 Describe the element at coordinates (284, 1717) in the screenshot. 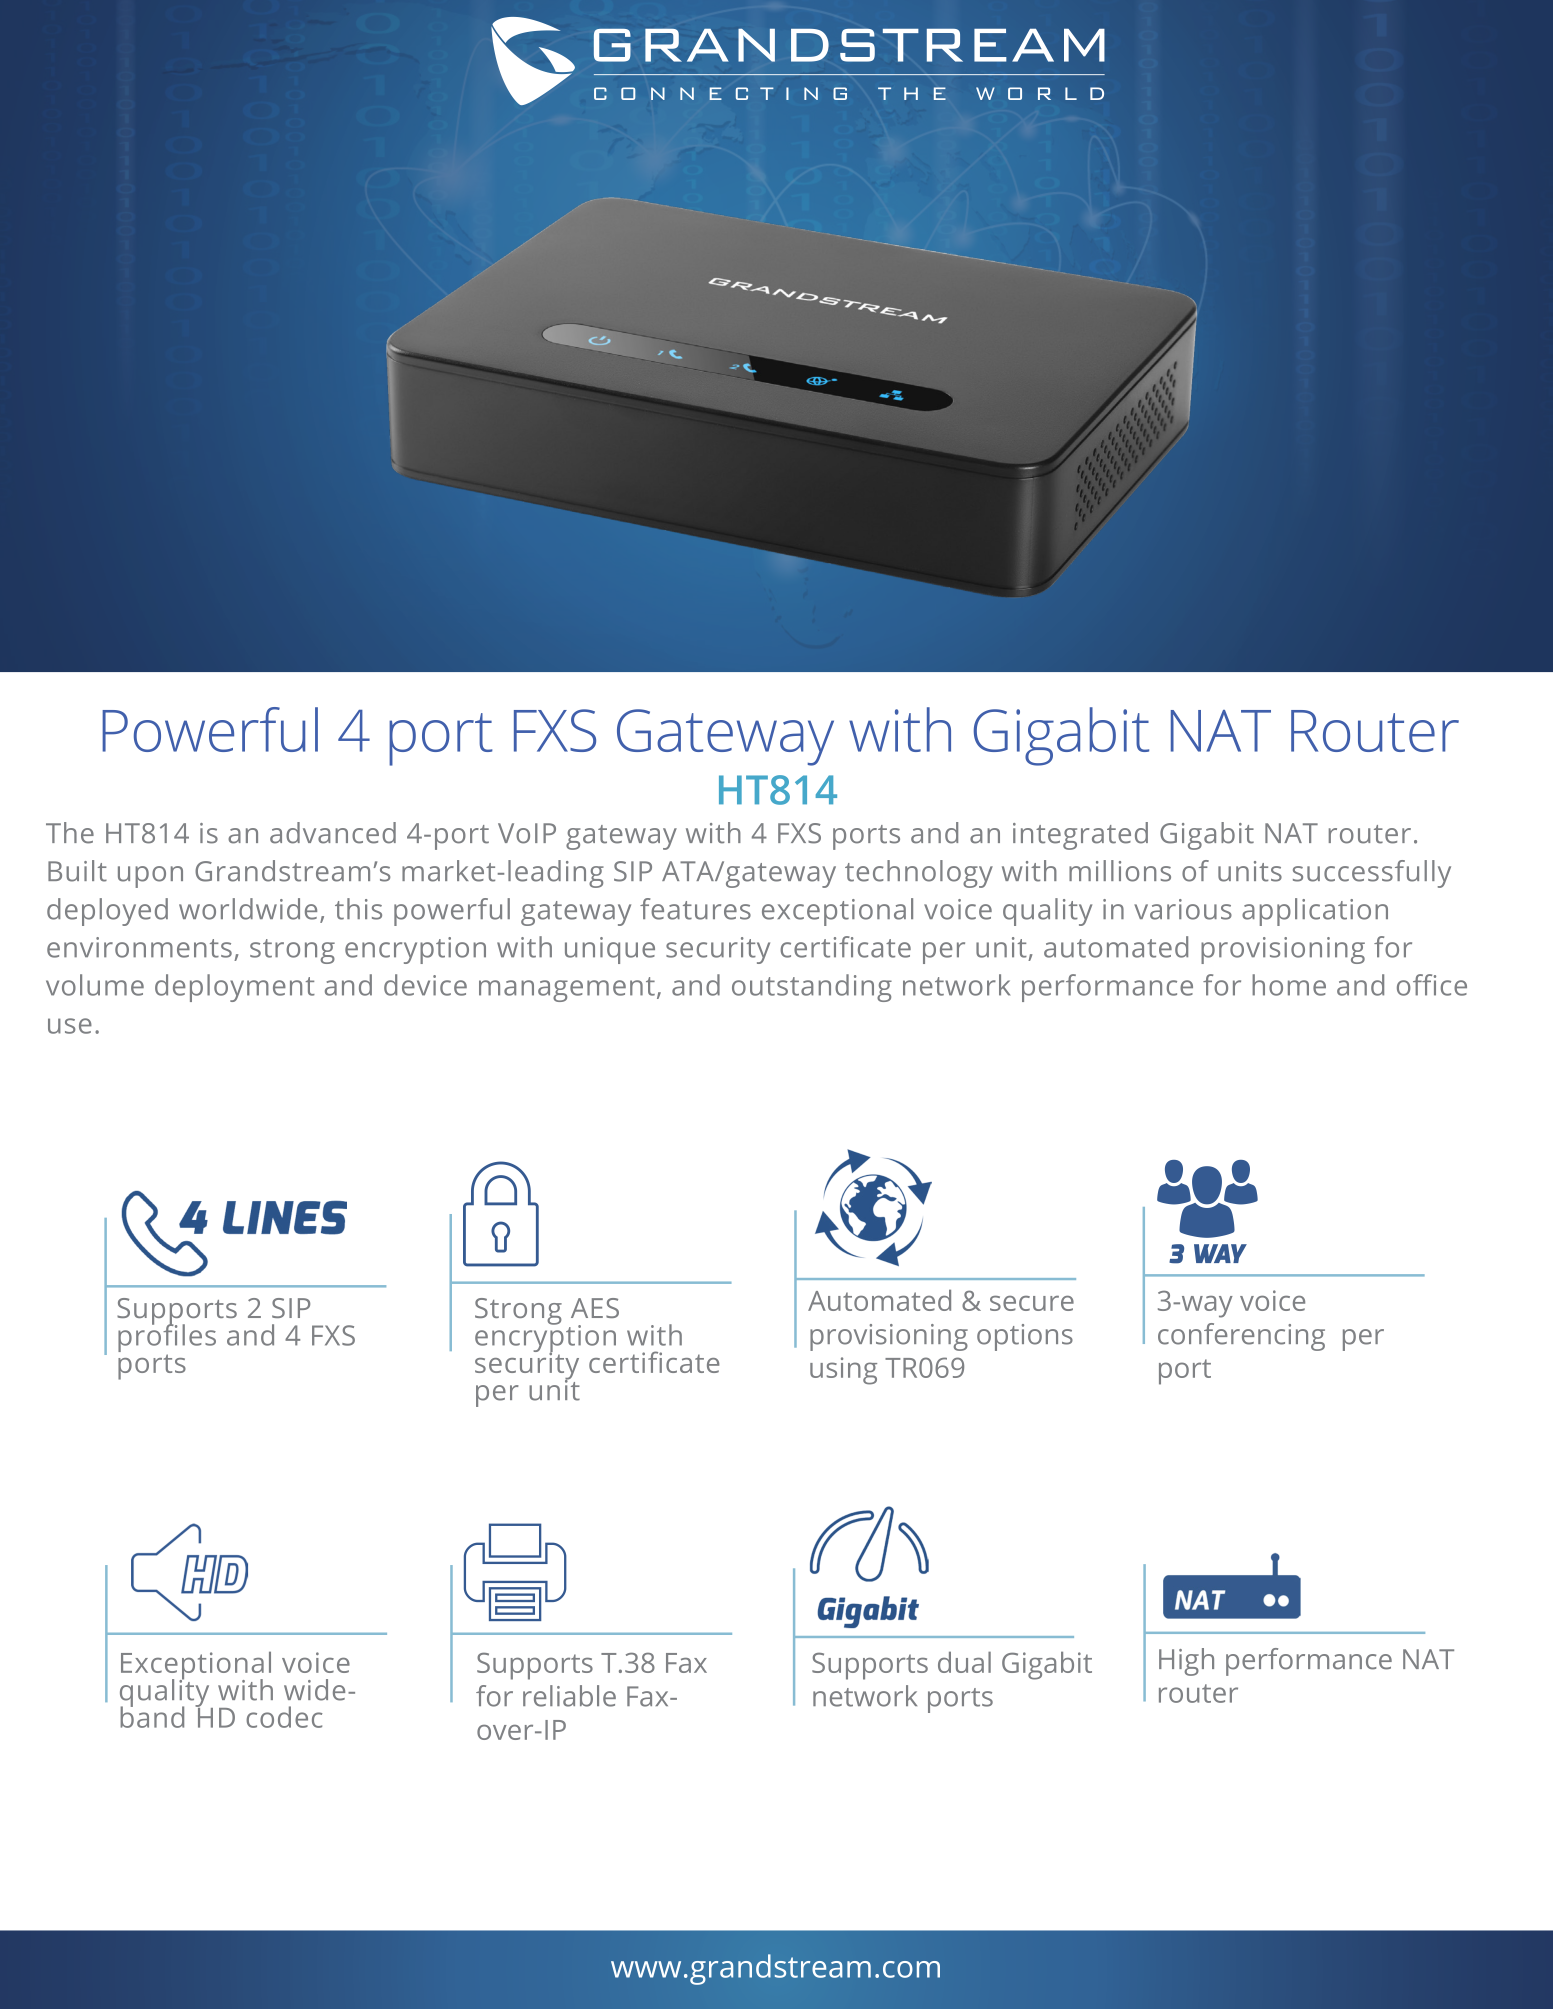

I see `codec` at that location.
